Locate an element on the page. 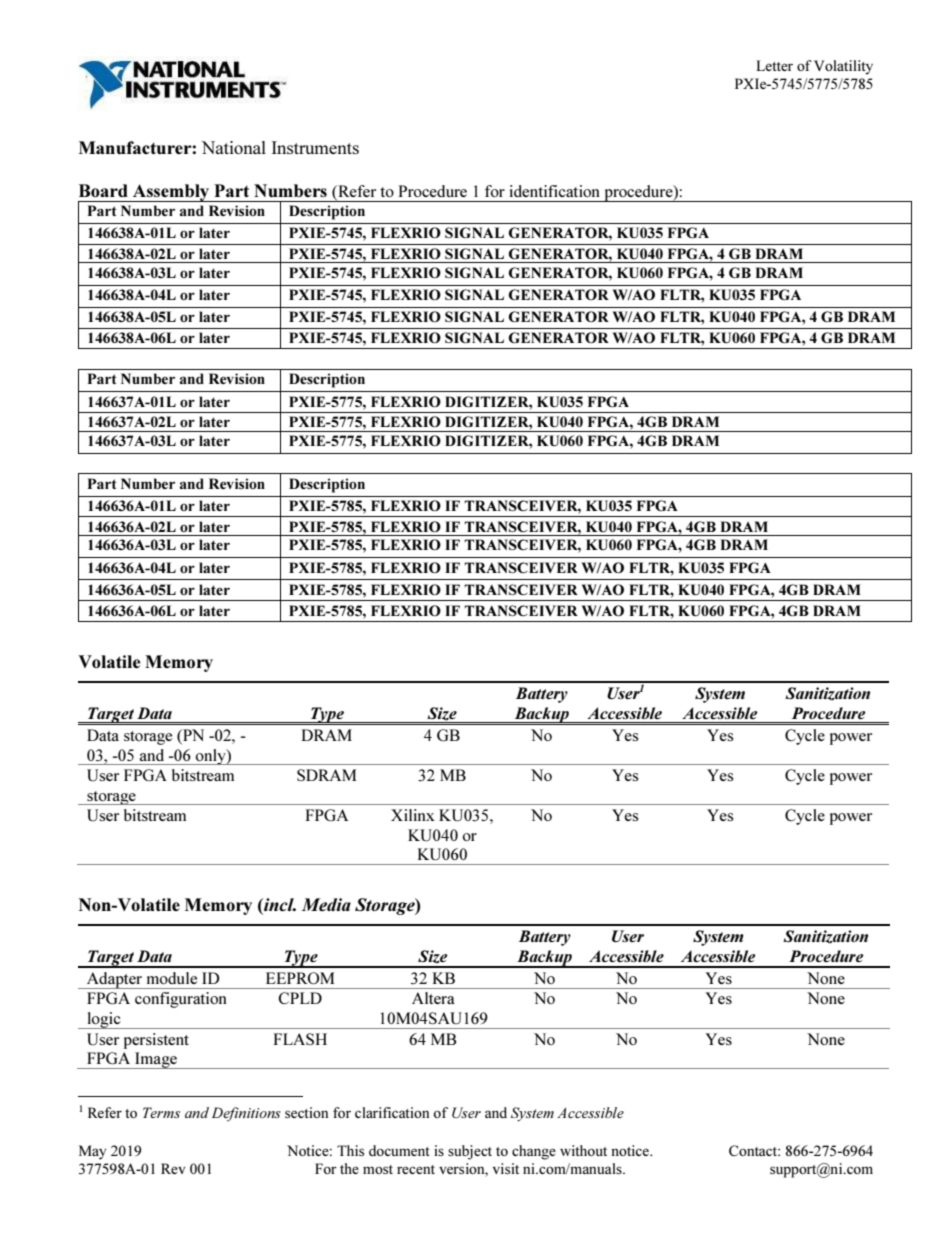  without is located at coordinates (583, 1150).
